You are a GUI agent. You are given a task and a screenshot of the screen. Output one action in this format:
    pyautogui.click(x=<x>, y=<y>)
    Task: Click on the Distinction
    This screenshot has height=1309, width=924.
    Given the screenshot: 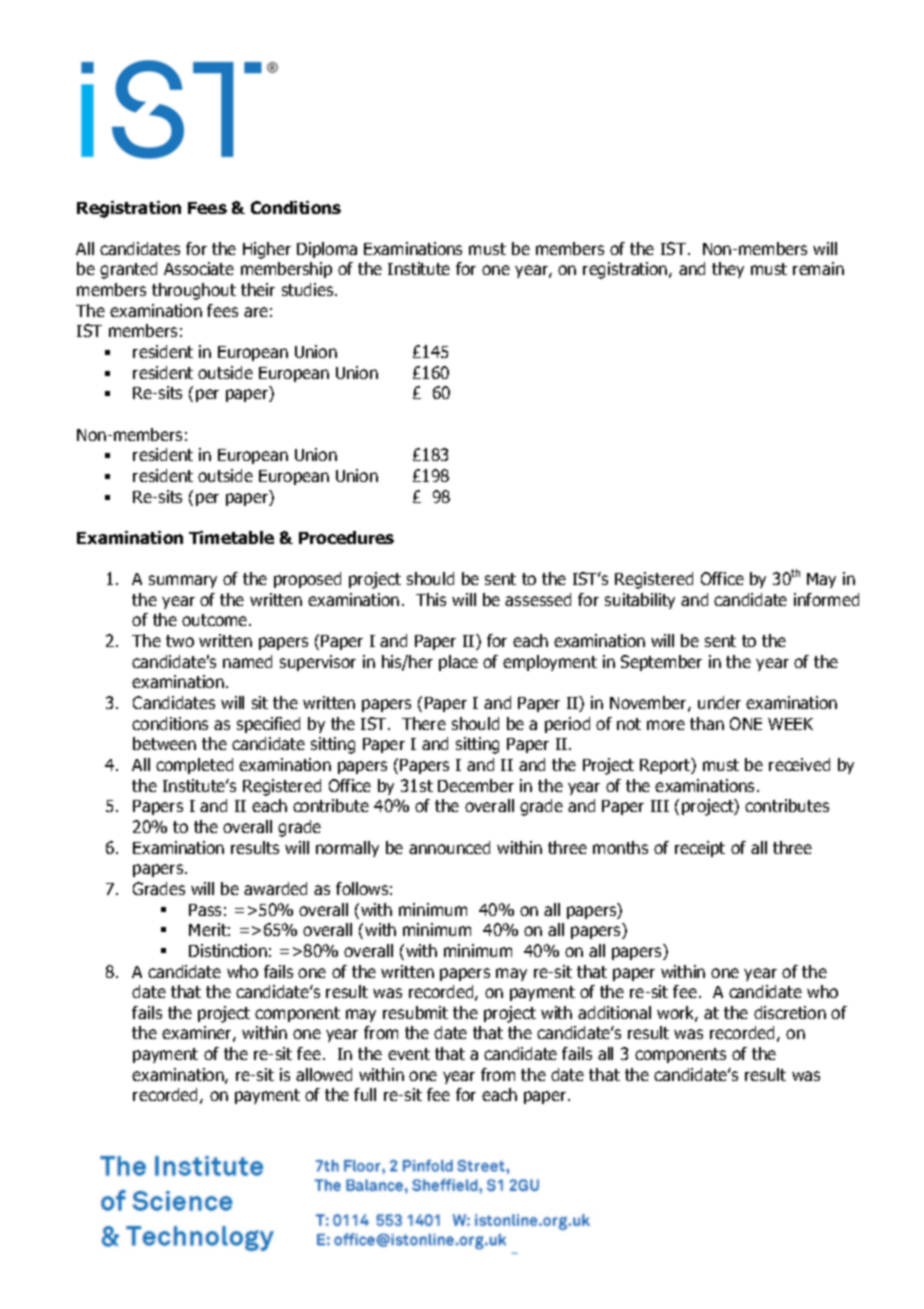 What is the action you would take?
    pyautogui.click(x=228, y=950)
